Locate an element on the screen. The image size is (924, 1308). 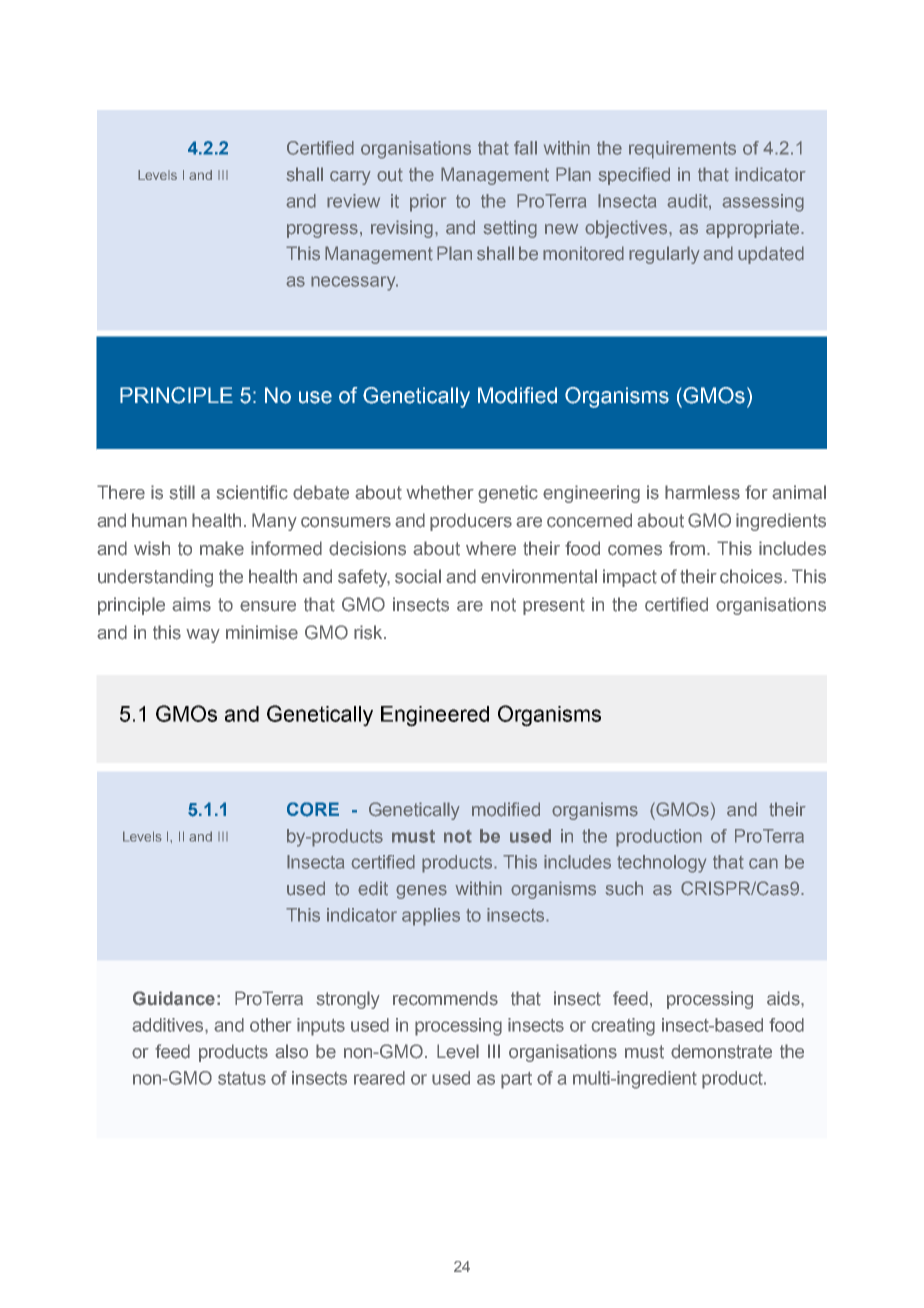
can is located at coordinates (763, 863).
